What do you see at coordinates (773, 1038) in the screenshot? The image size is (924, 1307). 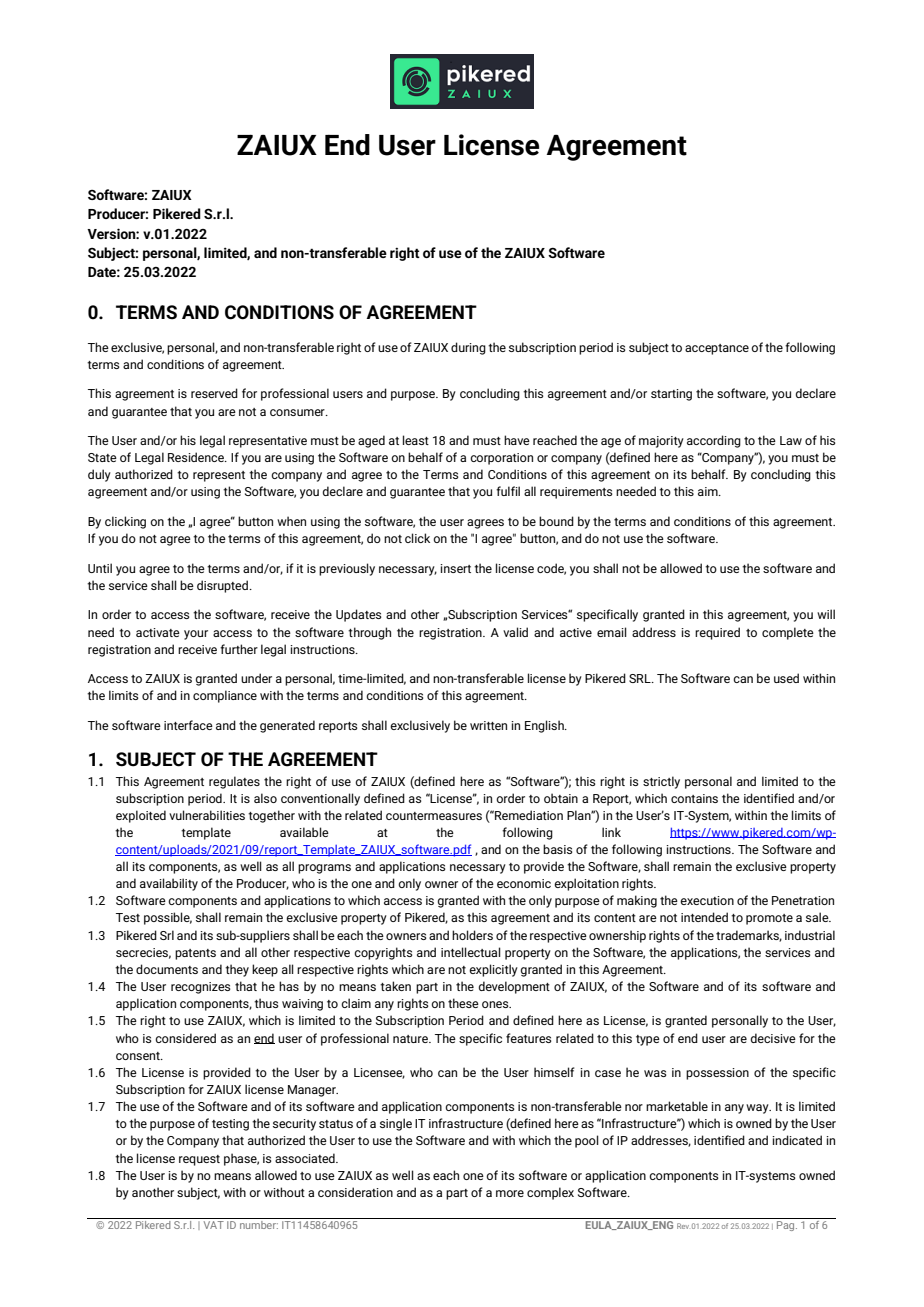 I see `decisive` at bounding box center [773, 1038].
